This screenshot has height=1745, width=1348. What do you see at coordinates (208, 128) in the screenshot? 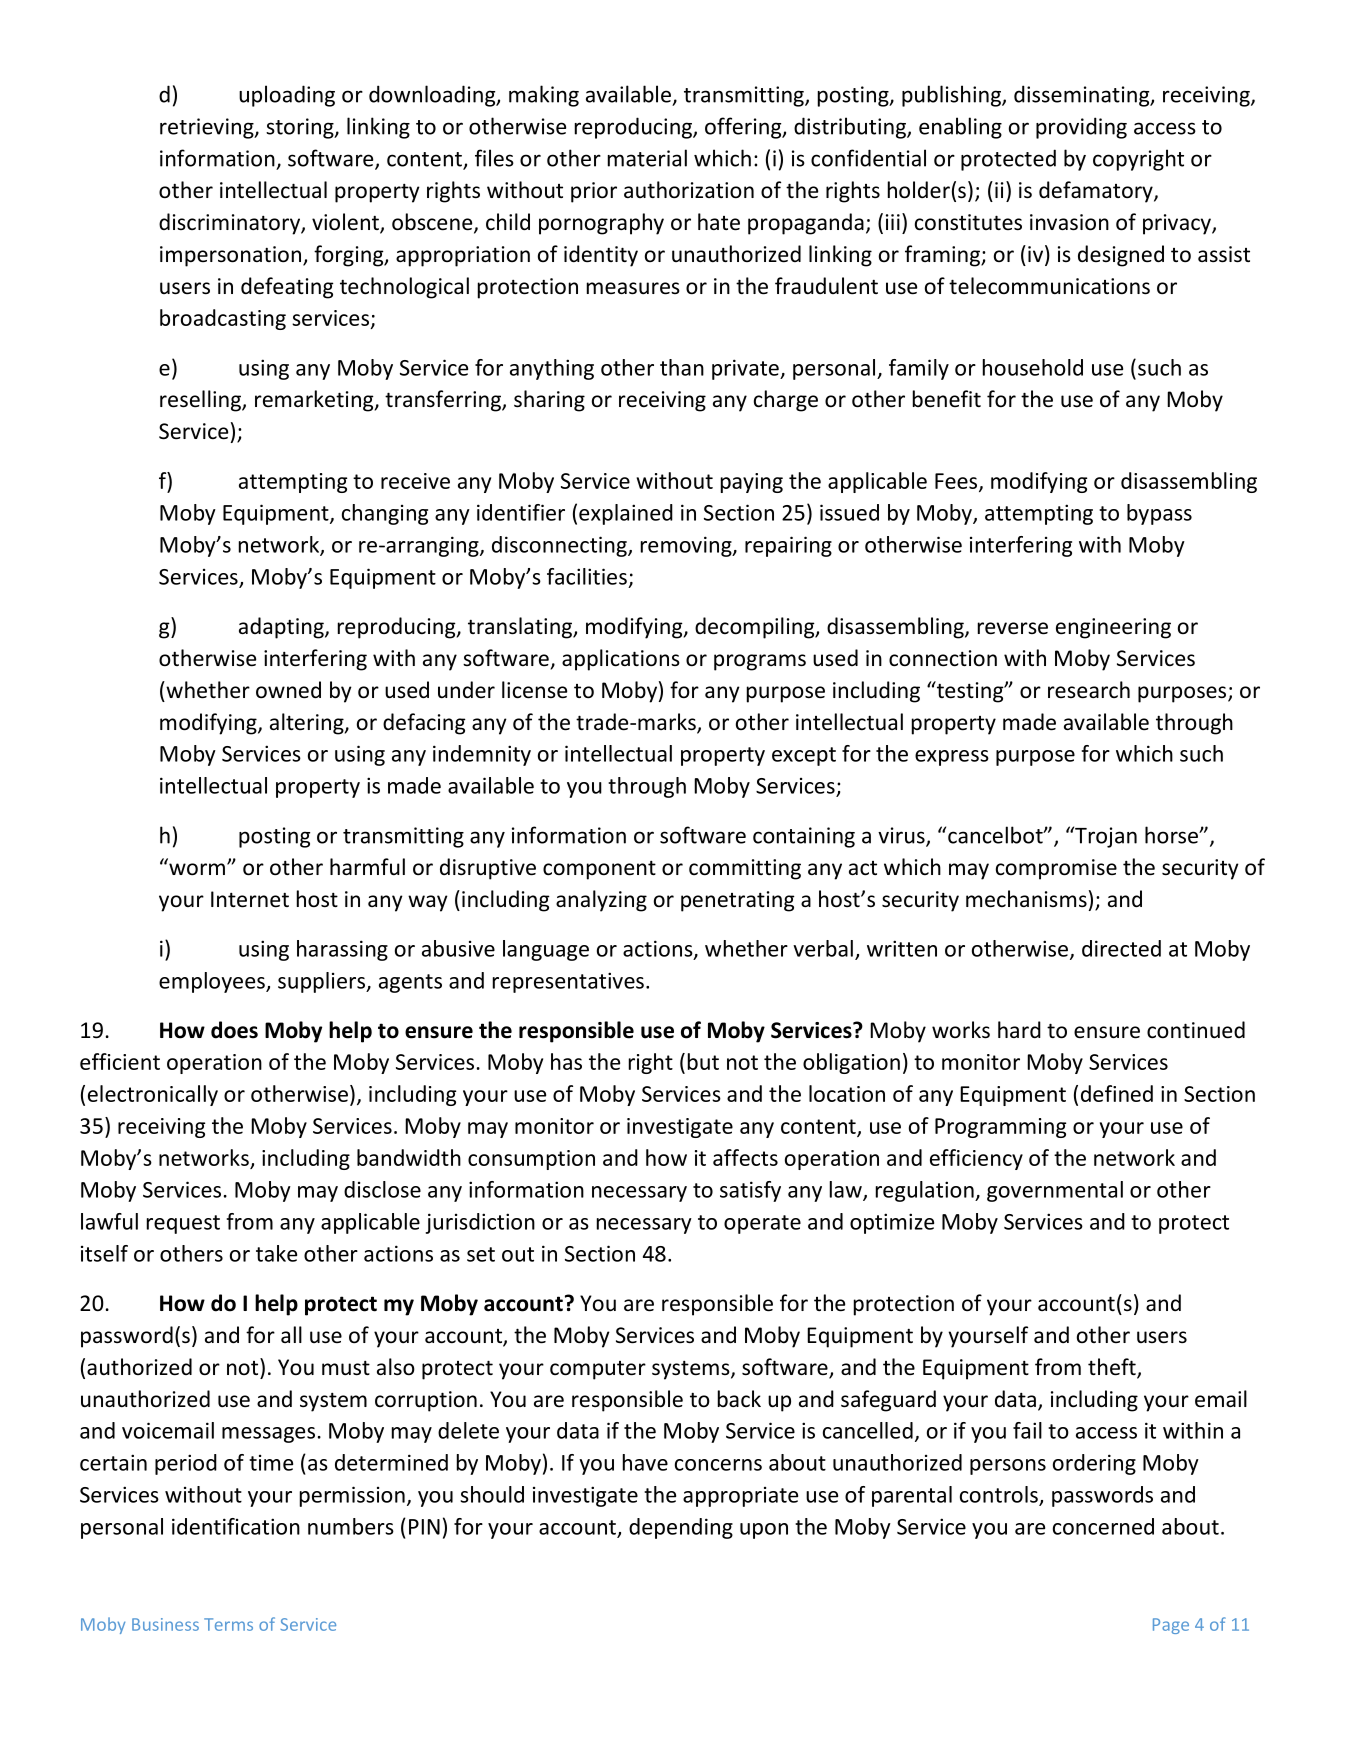
I see `retrieving` at bounding box center [208, 128].
